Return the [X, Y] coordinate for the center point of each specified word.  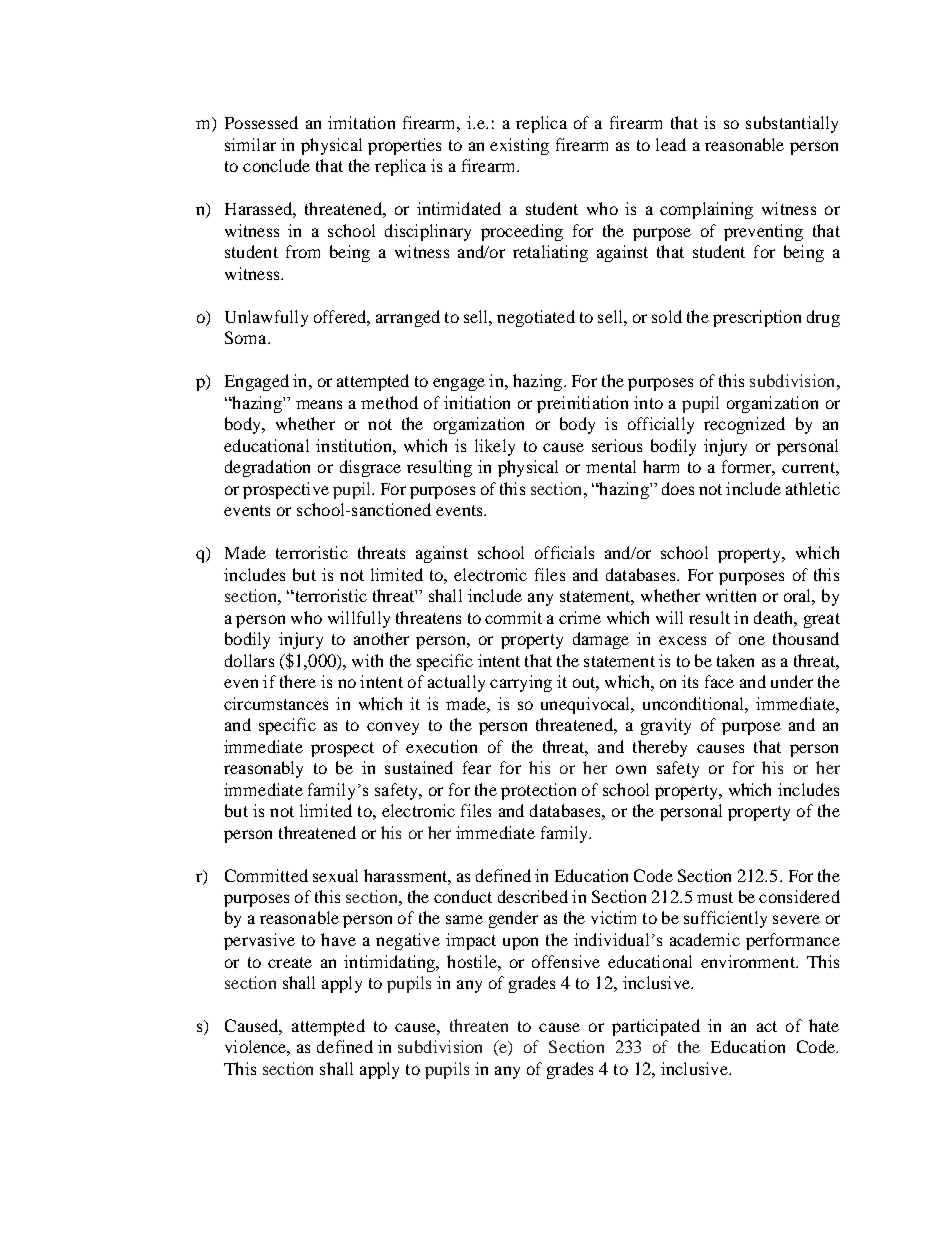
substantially [792, 124]
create [290, 962]
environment [749, 961]
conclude [276, 165]
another [381, 638]
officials [564, 552]
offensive [566, 961]
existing [519, 146]
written [731, 595]
